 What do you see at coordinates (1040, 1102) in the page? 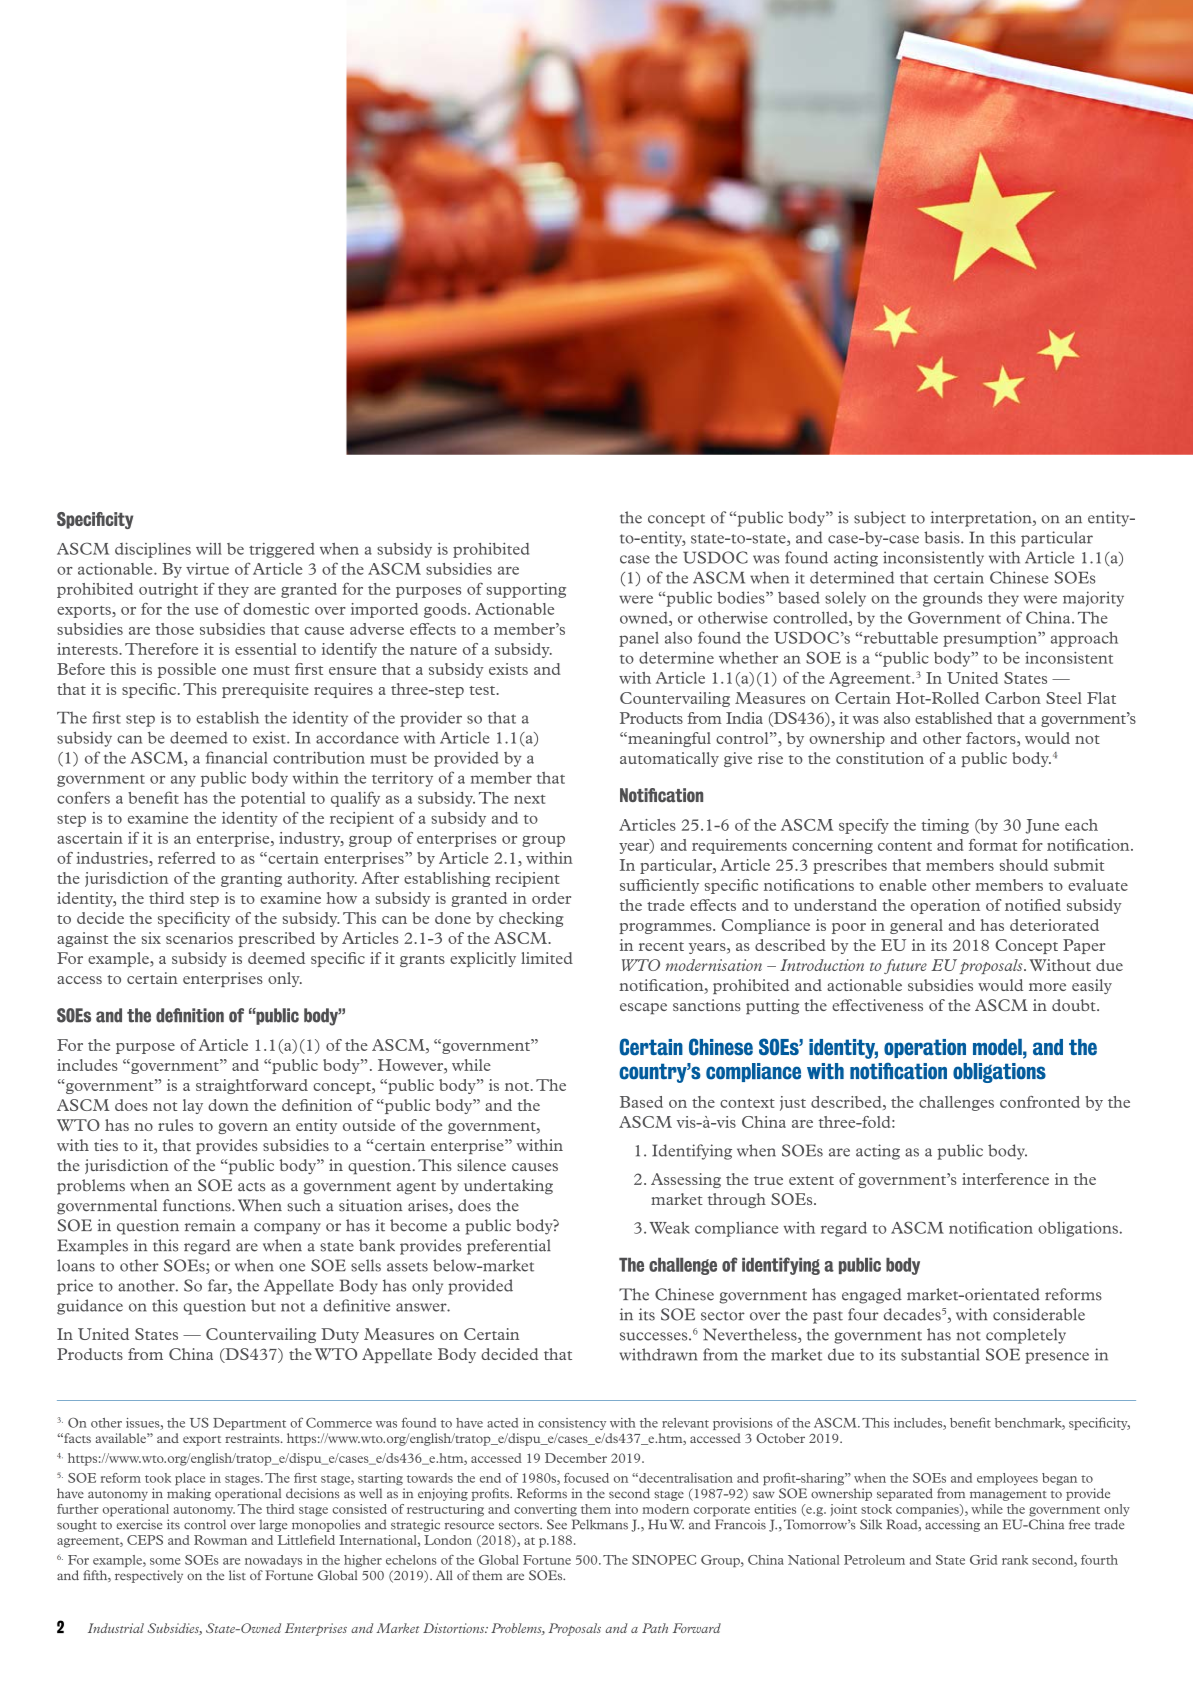
I see `confronted` at bounding box center [1040, 1102].
